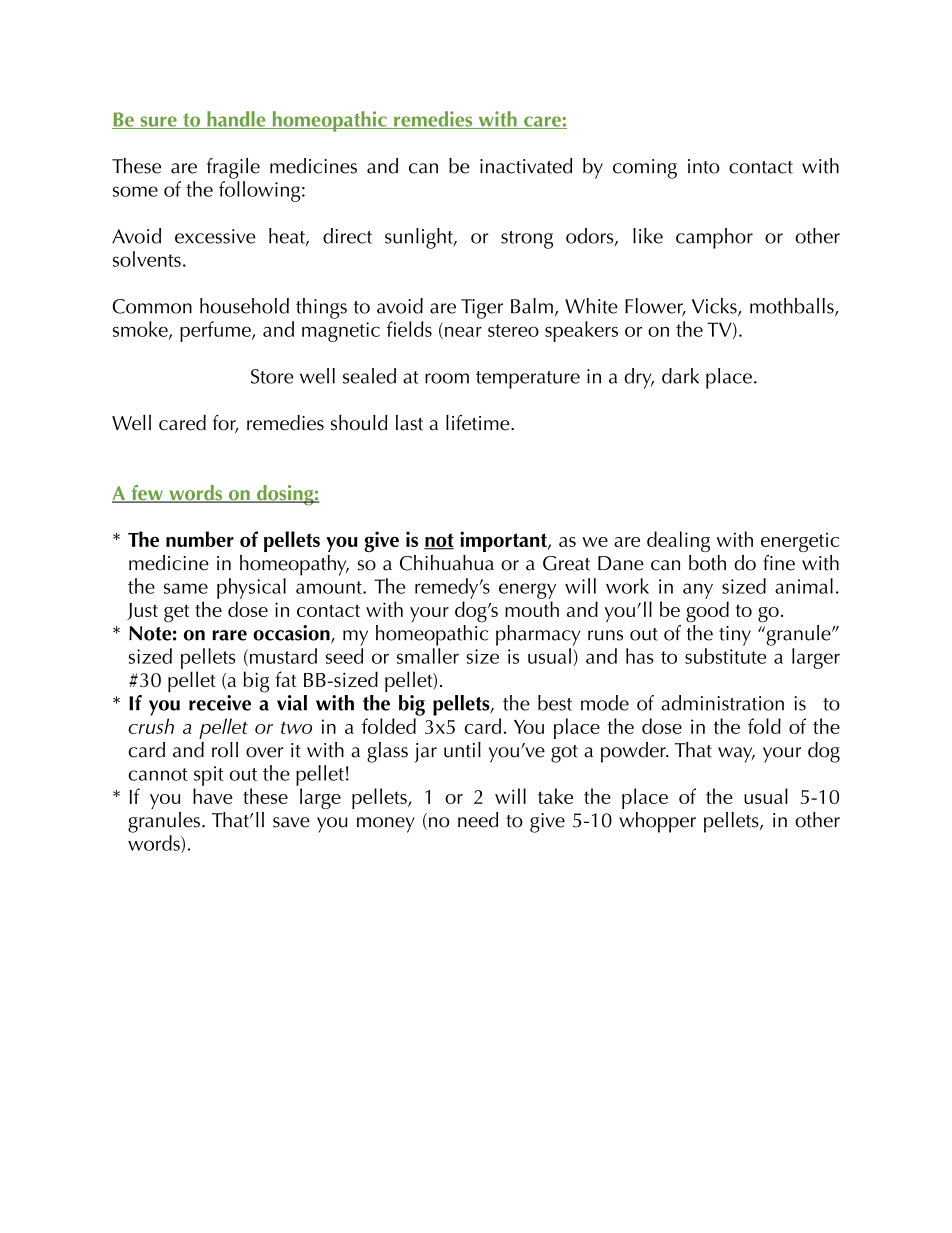 The image size is (952, 1233). Describe the element at coordinates (526, 166) in the screenshot. I see `inactivated` at that location.
